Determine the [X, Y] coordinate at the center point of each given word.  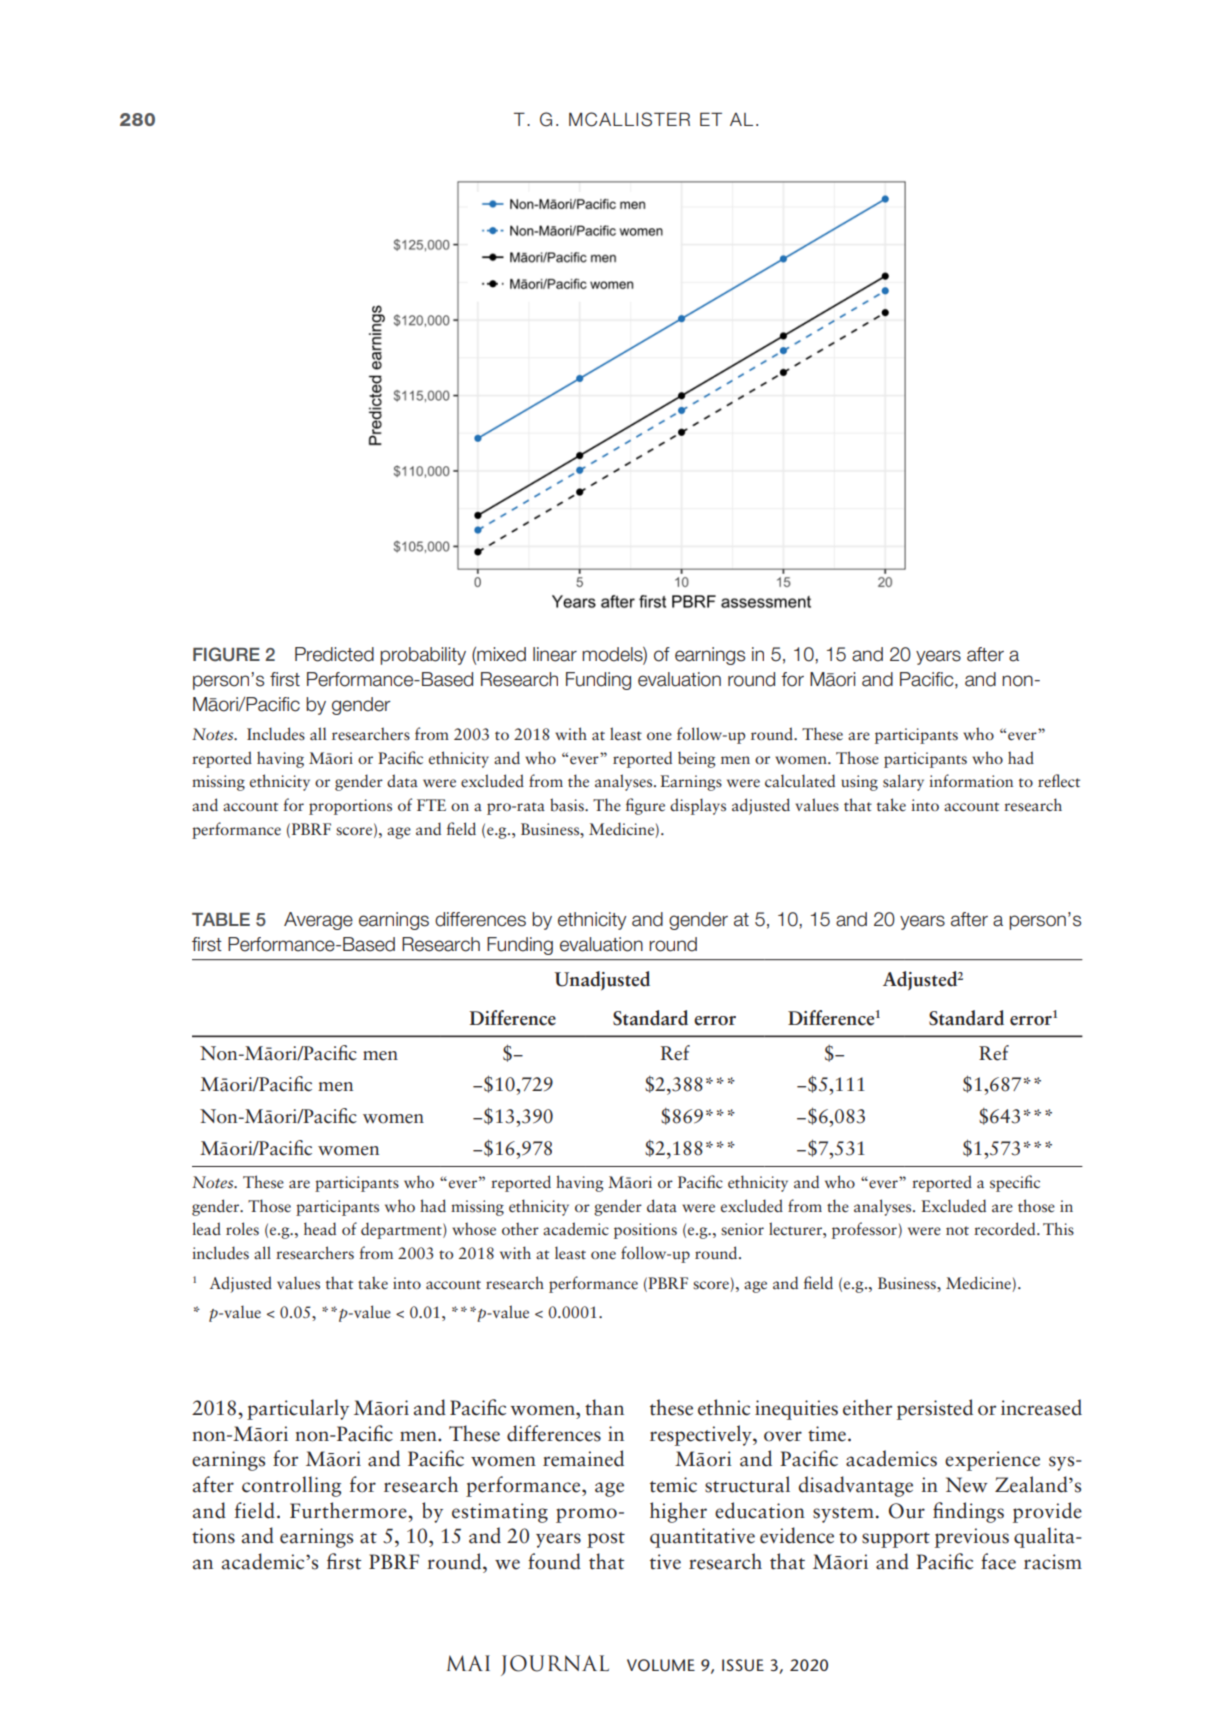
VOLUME [661, 1665]
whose [474, 1228]
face [998, 1561]
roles [242, 1229]
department [402, 1230]
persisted [935, 1409]
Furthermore [349, 1510]
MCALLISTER [629, 119]
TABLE [221, 919]
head [320, 1228]
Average [318, 921]
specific [1015, 1183]
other [520, 1229]
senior [742, 1229]
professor [865, 1230]
